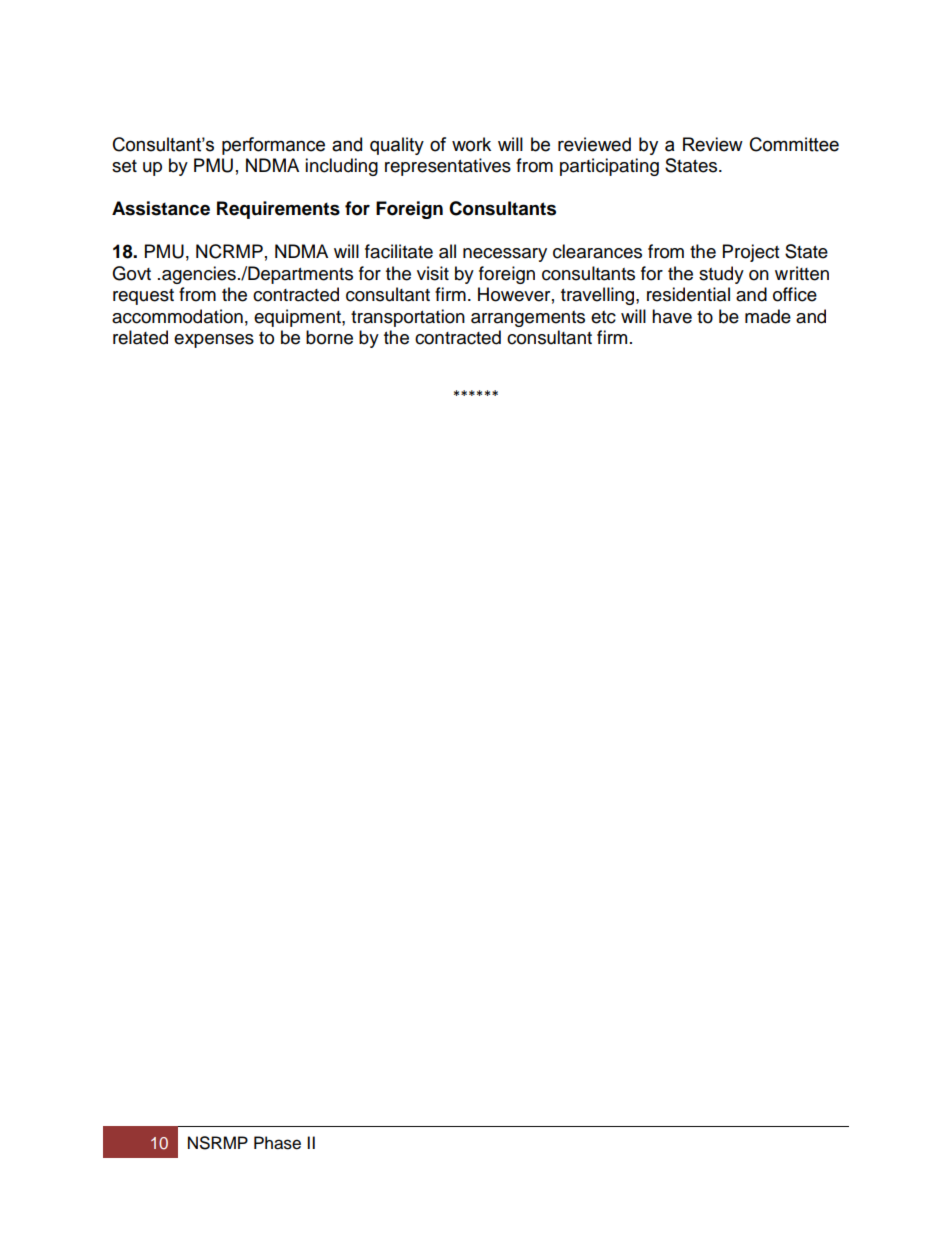 The width and height of the screenshot is (952, 1233). What do you see at coordinates (528, 319) in the screenshot?
I see `arrangements` at bounding box center [528, 319].
